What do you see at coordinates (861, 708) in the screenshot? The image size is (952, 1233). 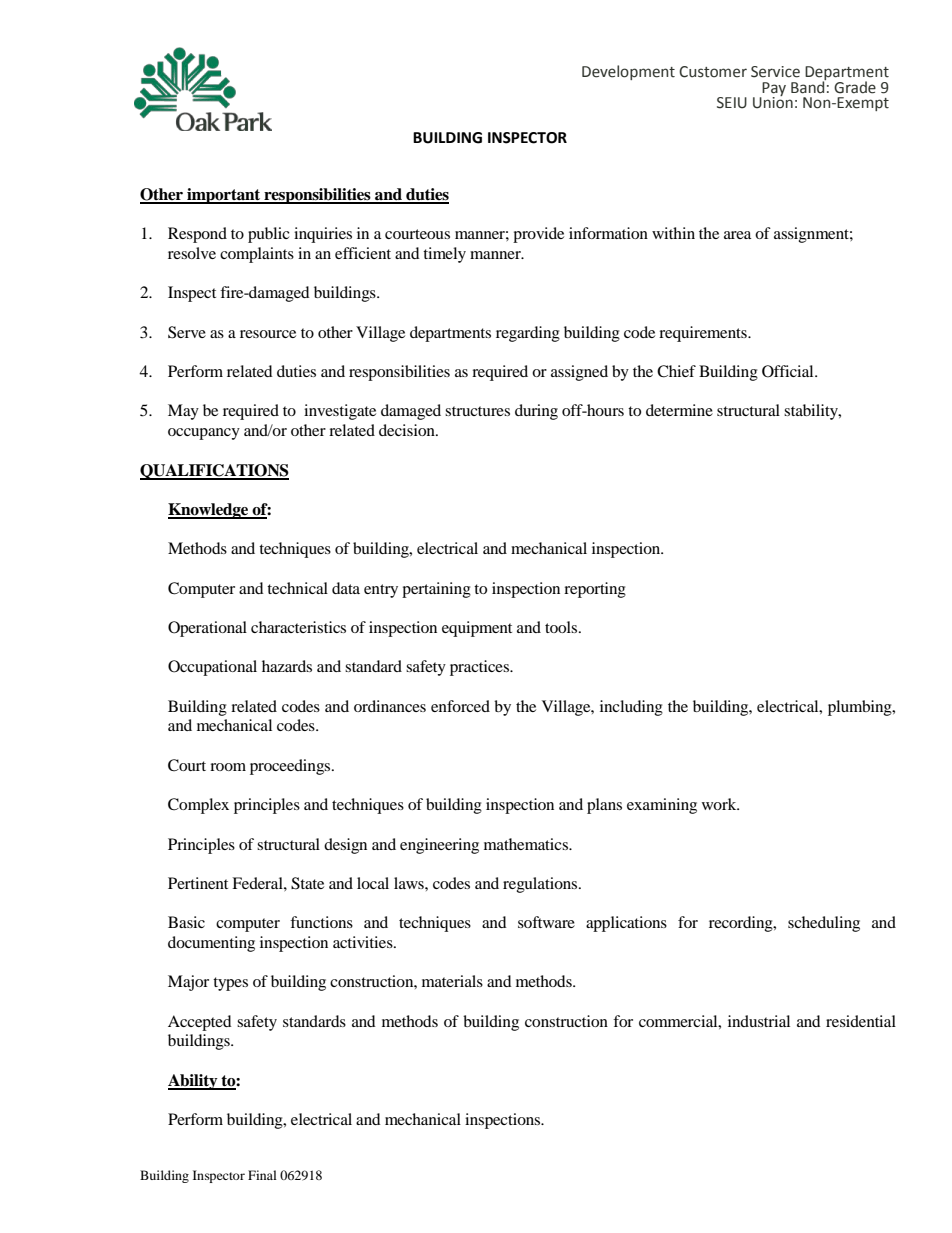 I see `plumbing` at bounding box center [861, 708].
